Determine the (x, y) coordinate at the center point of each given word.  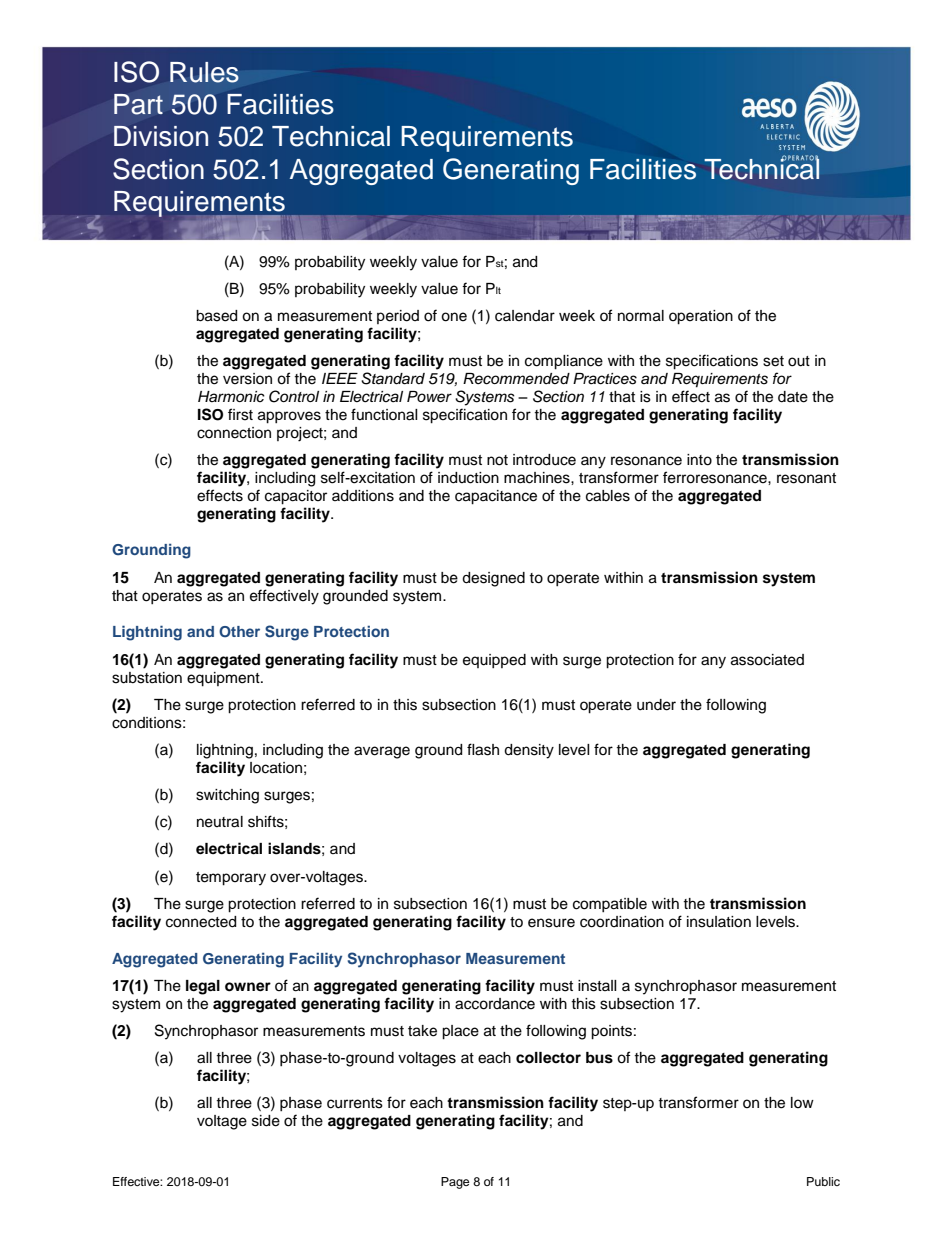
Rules (204, 72)
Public (823, 1181)
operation (701, 317)
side (266, 1121)
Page (455, 1183)
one (454, 317)
